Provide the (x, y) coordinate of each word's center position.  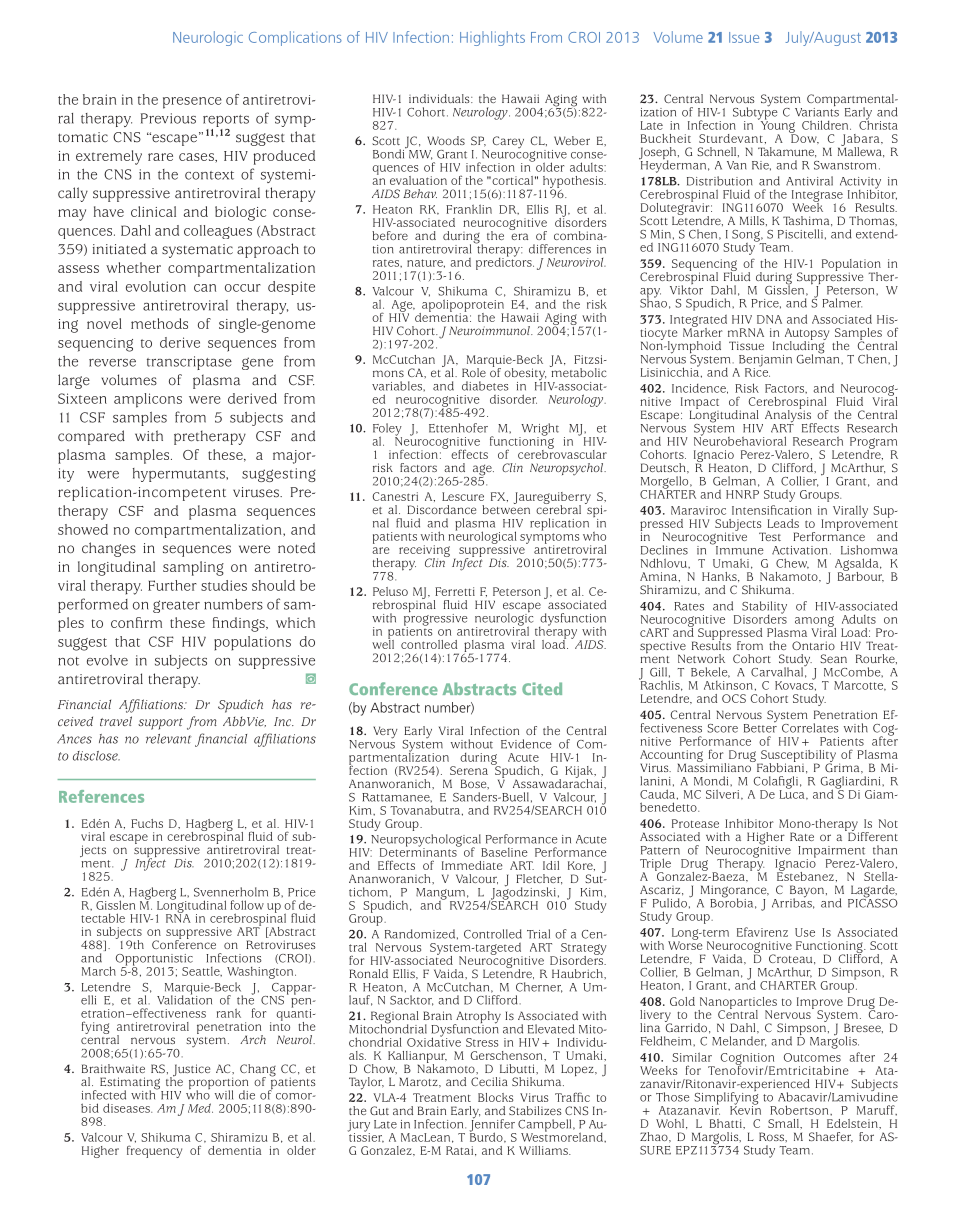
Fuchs (147, 823)
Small (784, 1123)
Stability (764, 608)
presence (192, 103)
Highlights (492, 38)
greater (176, 606)
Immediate (472, 865)
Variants (817, 111)
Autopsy (807, 335)
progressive (436, 619)
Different (872, 835)
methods (159, 323)
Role (474, 372)
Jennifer (492, 1125)
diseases (127, 1108)
